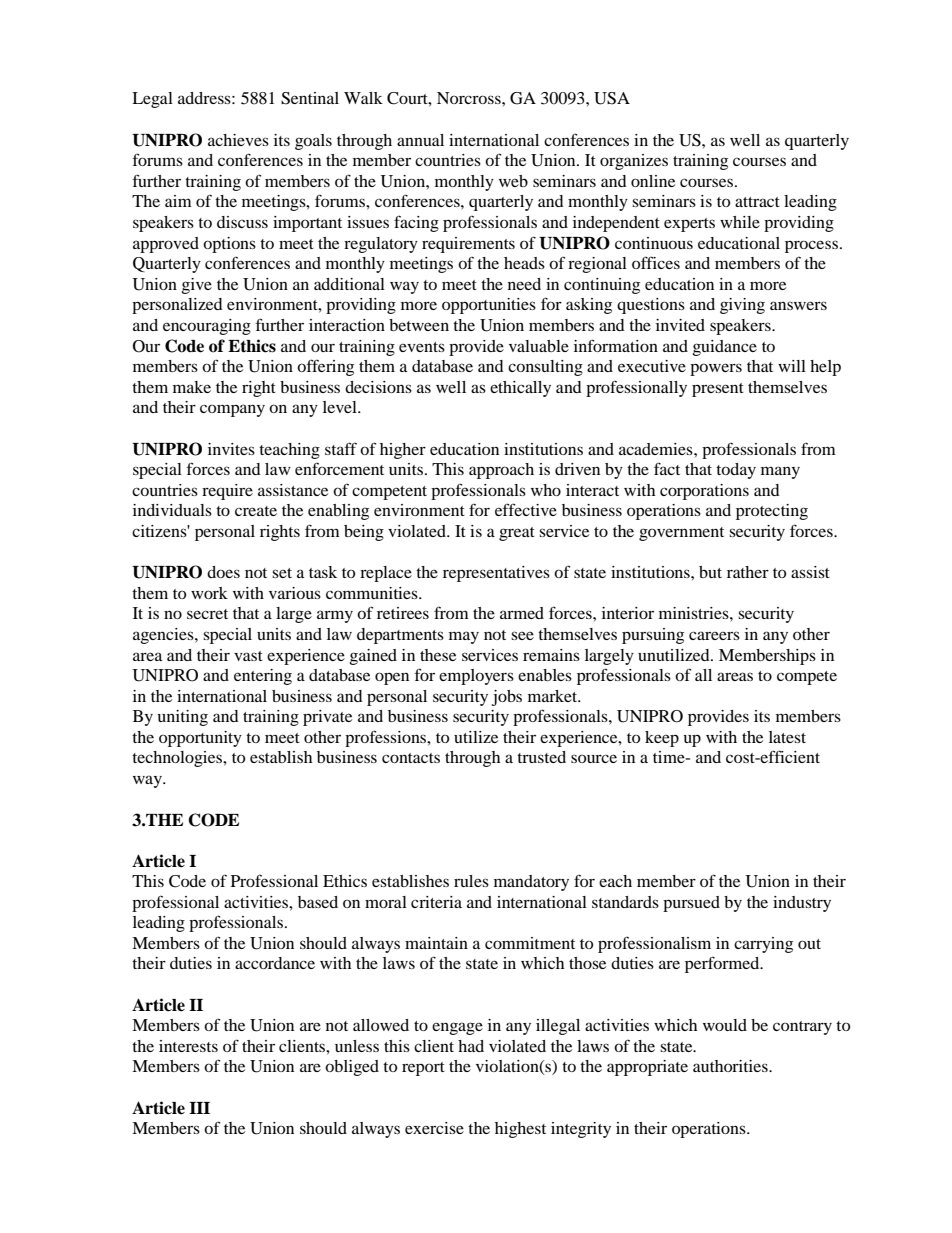  What do you see at coordinates (731, 1066) in the screenshot?
I see `authorities` at bounding box center [731, 1066].
